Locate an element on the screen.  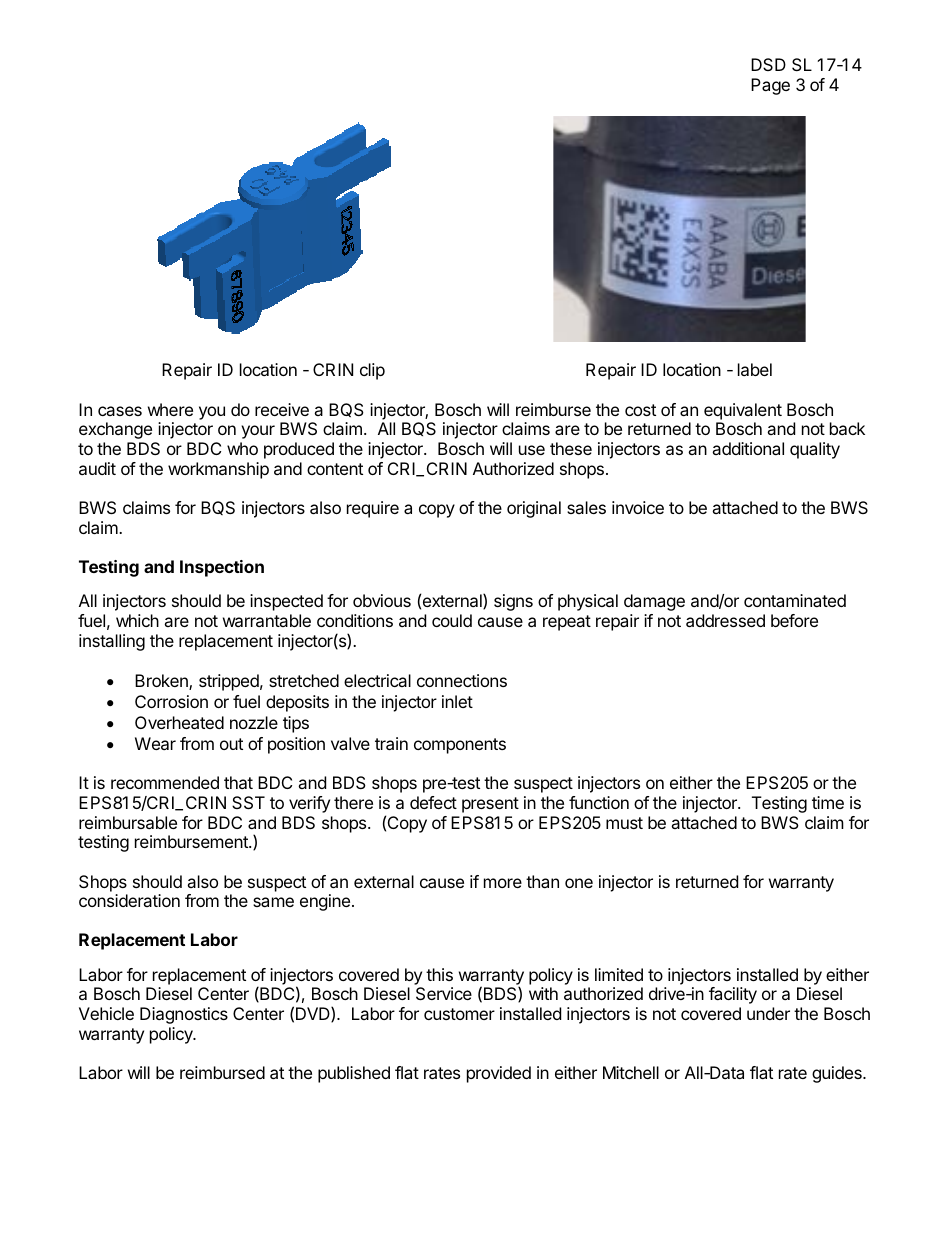
signs is located at coordinates (513, 602).
